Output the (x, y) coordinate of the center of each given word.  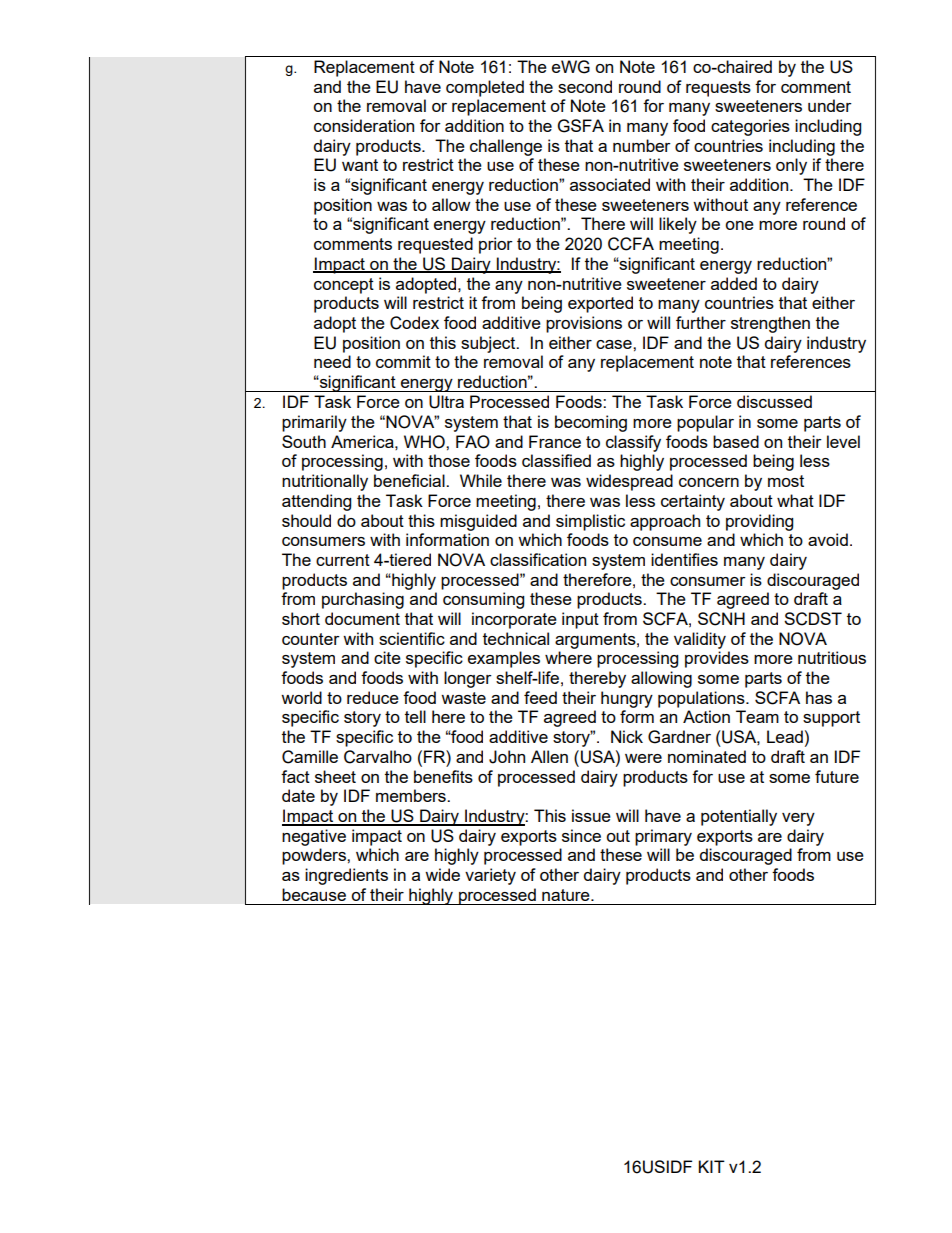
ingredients (346, 876)
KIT (711, 1166)
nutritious (832, 657)
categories (750, 127)
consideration (364, 125)
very (798, 819)
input (580, 620)
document (362, 618)
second (585, 86)
